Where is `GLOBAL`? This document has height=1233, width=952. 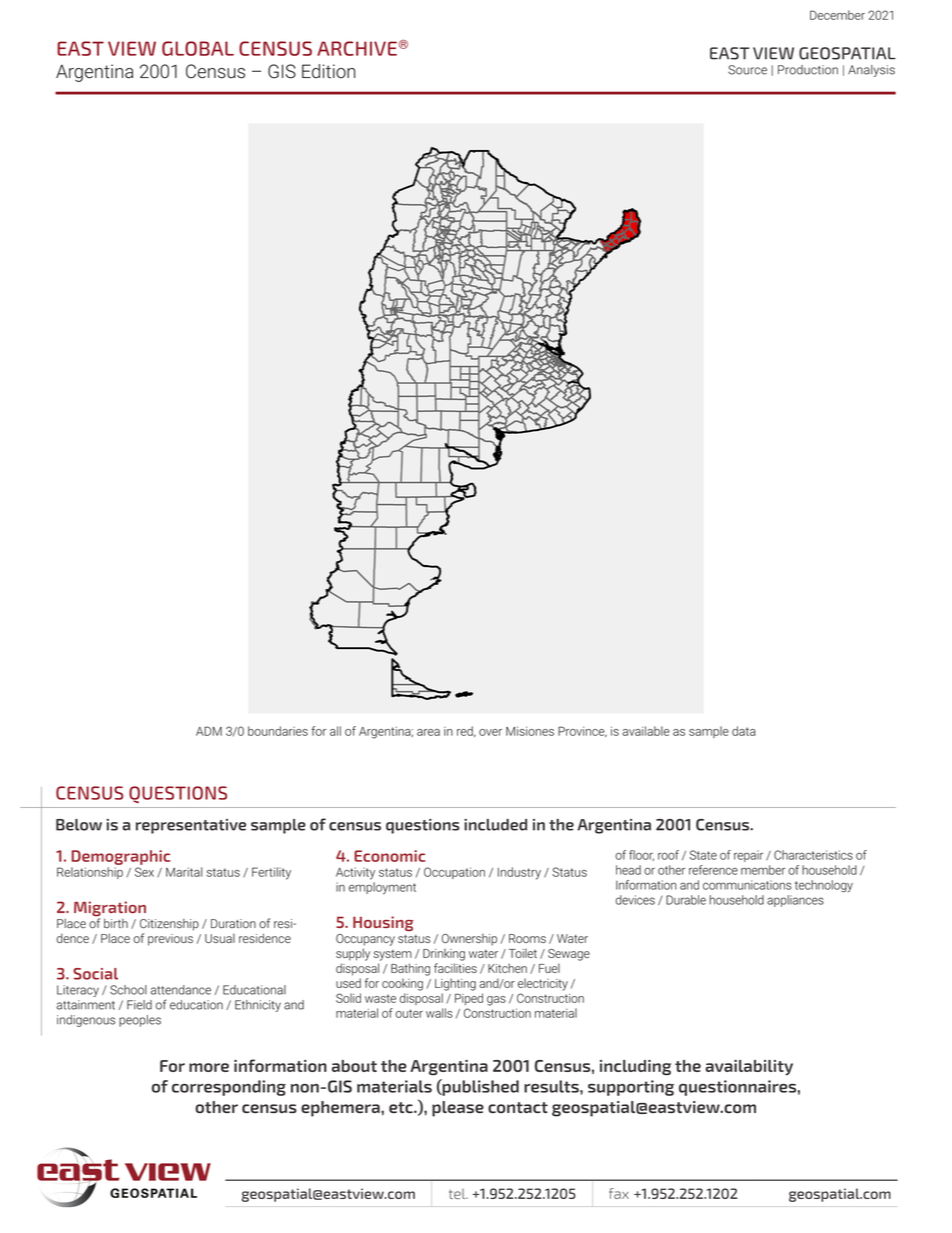
GLOBAL is located at coordinates (198, 48).
